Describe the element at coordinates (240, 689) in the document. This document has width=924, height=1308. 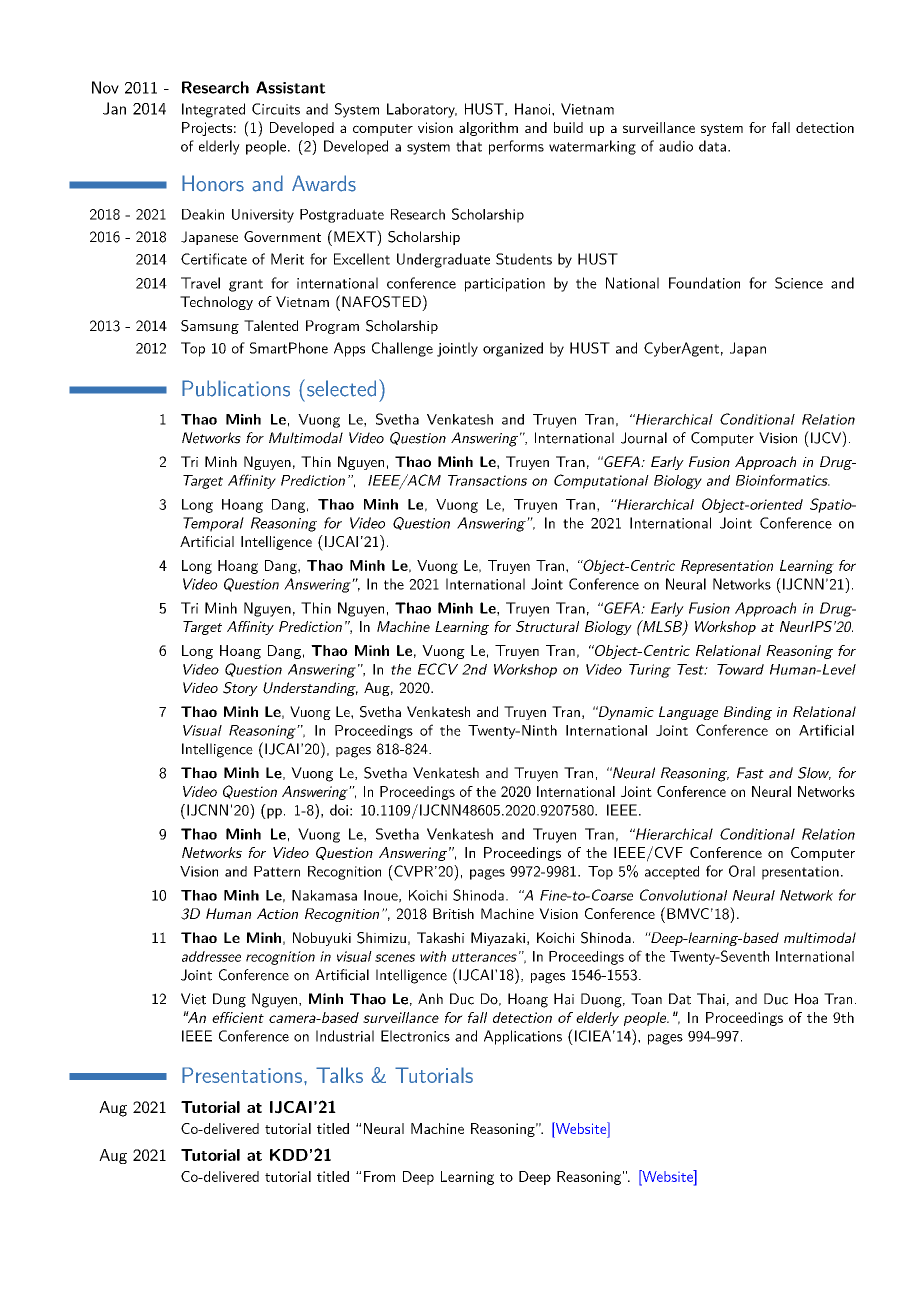
I see `Story` at that location.
